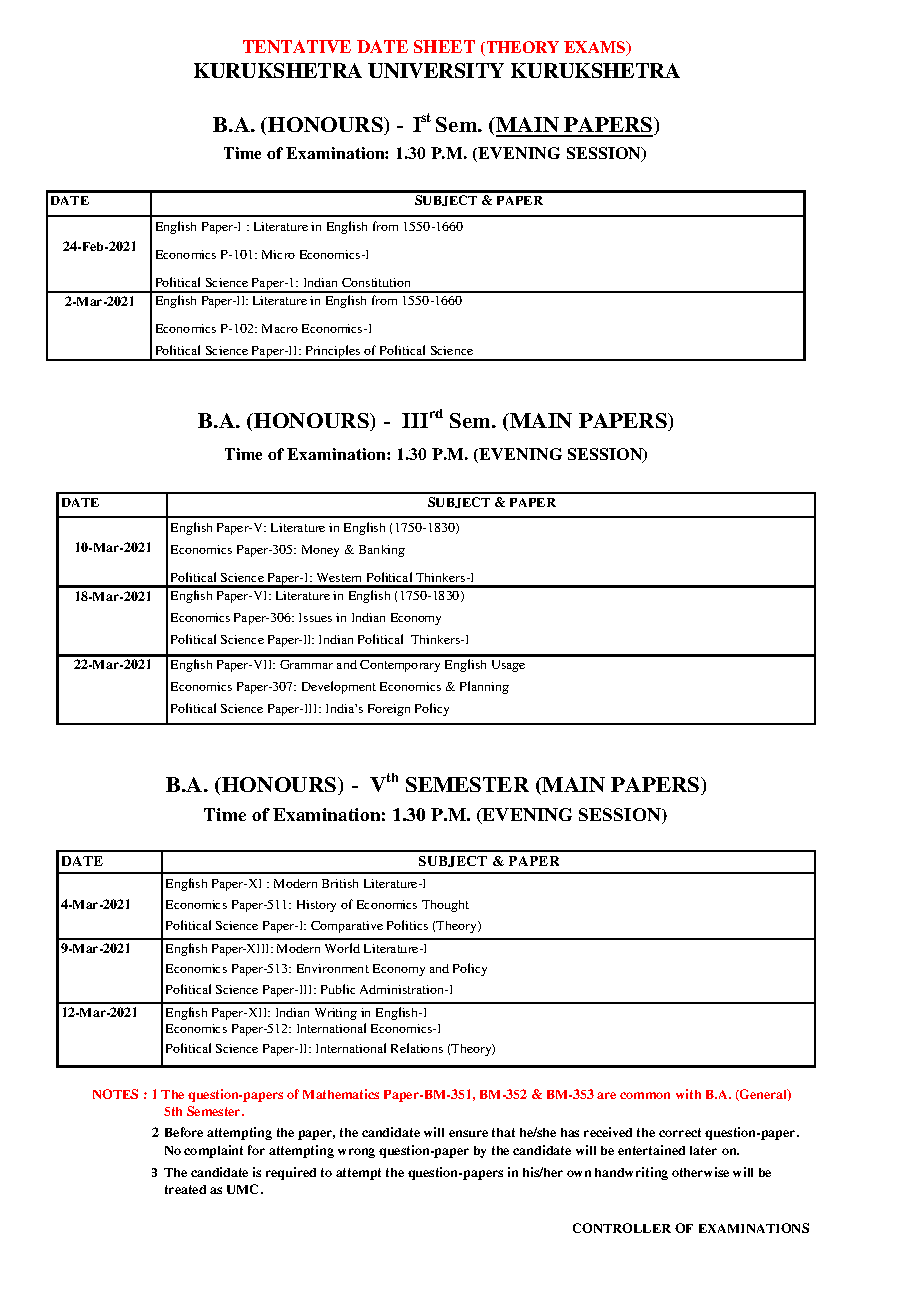  What do you see at coordinates (185, 1189) in the screenshot?
I see `treated` at bounding box center [185, 1189].
